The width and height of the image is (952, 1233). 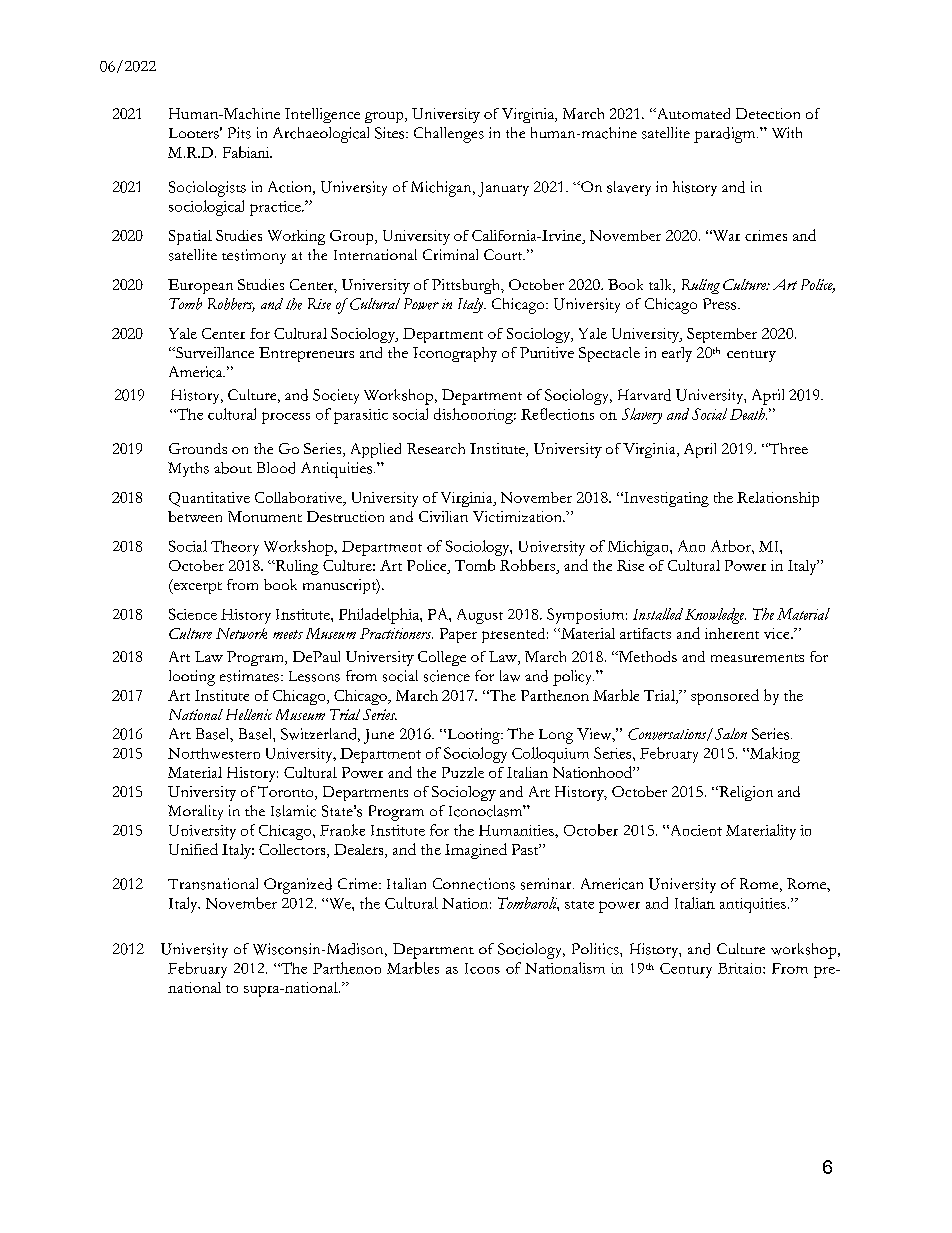 What do you see at coordinates (726, 135) in the image?
I see `paradigm` at bounding box center [726, 135].
